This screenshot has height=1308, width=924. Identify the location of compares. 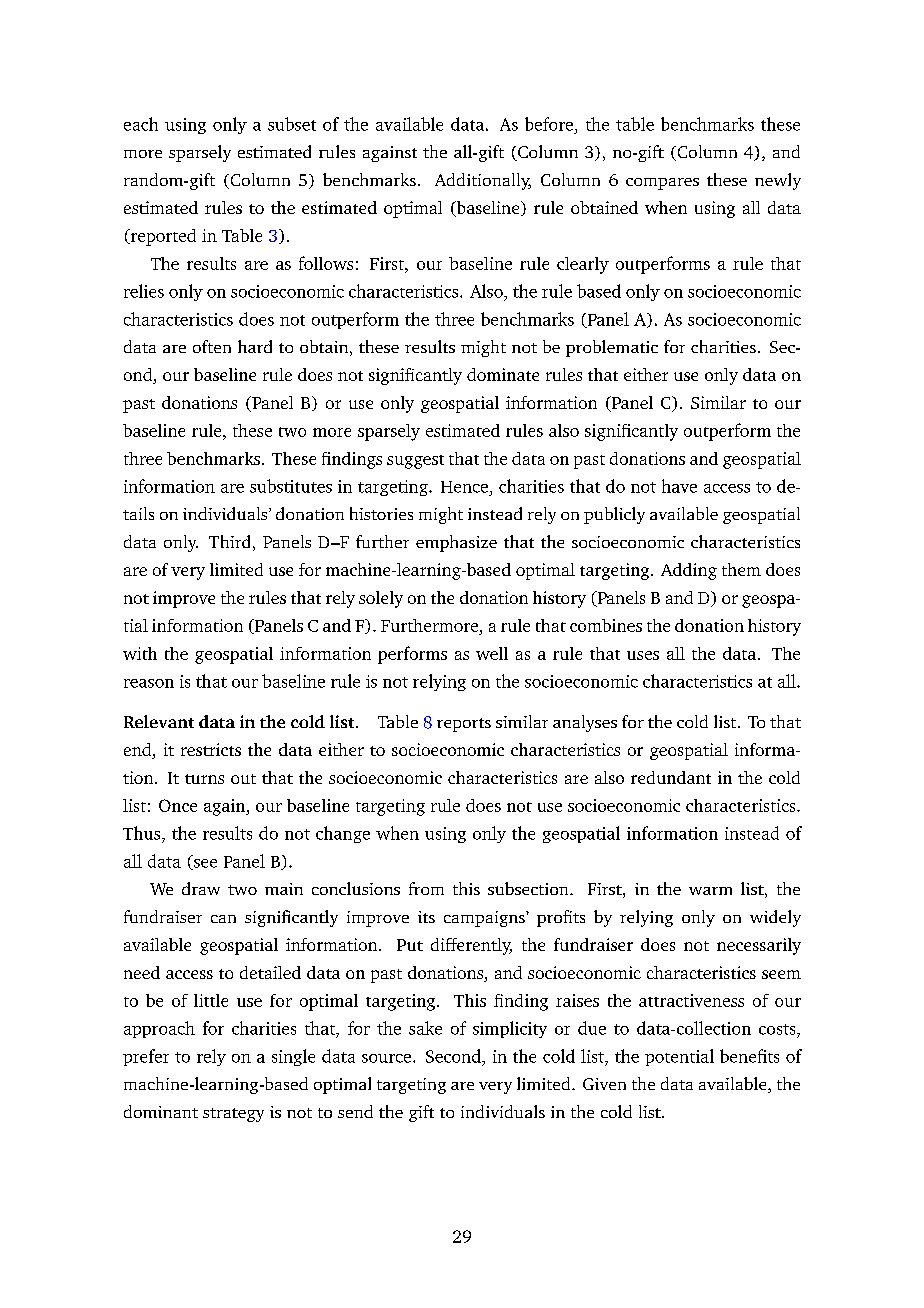
(662, 184).
